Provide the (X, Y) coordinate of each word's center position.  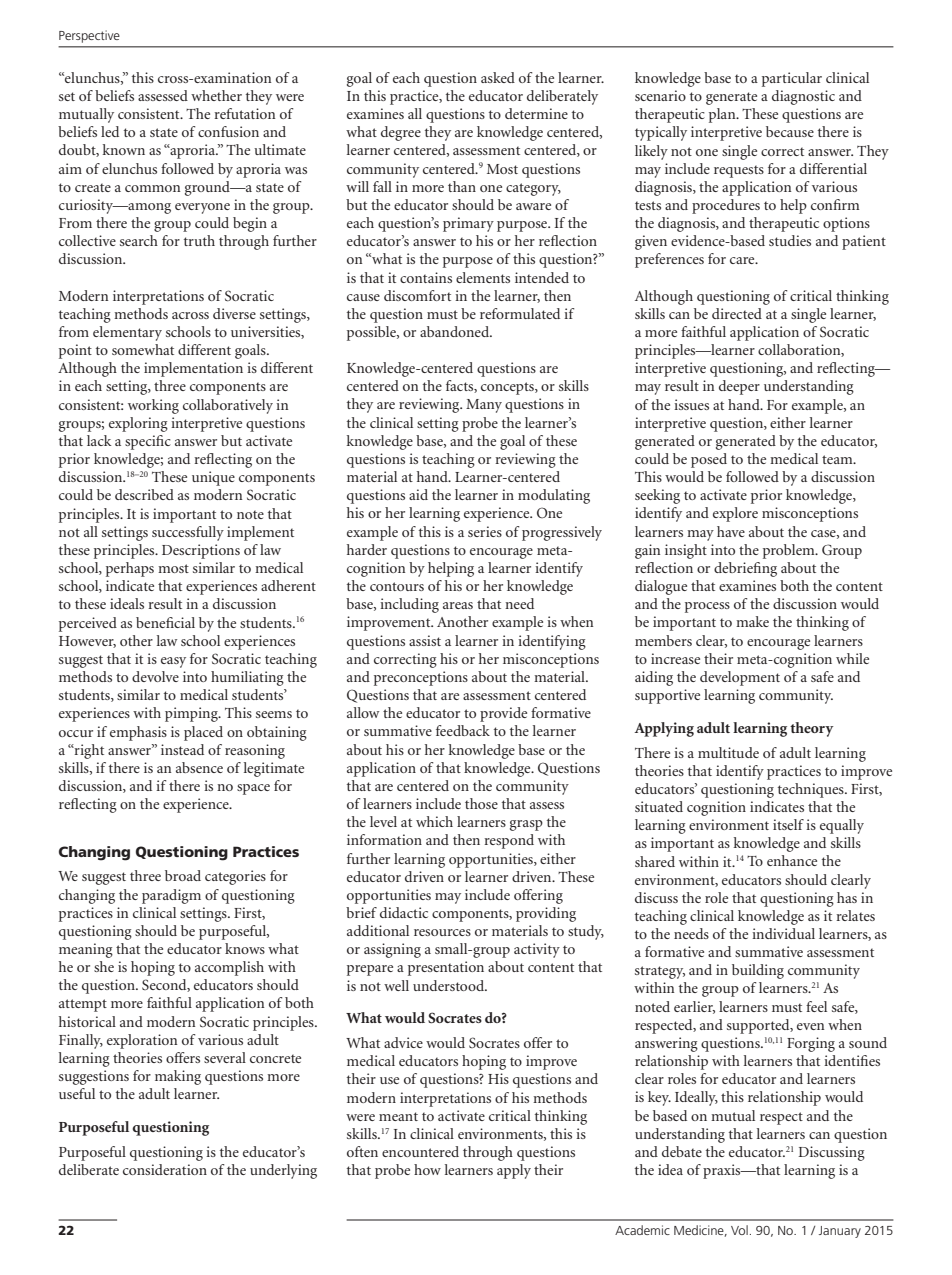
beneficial (165, 622)
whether (216, 95)
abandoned (456, 331)
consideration (165, 1169)
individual (783, 933)
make (752, 621)
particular (792, 79)
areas (458, 605)
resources (442, 932)
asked (498, 77)
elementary (127, 333)
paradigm (171, 896)
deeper (739, 387)
